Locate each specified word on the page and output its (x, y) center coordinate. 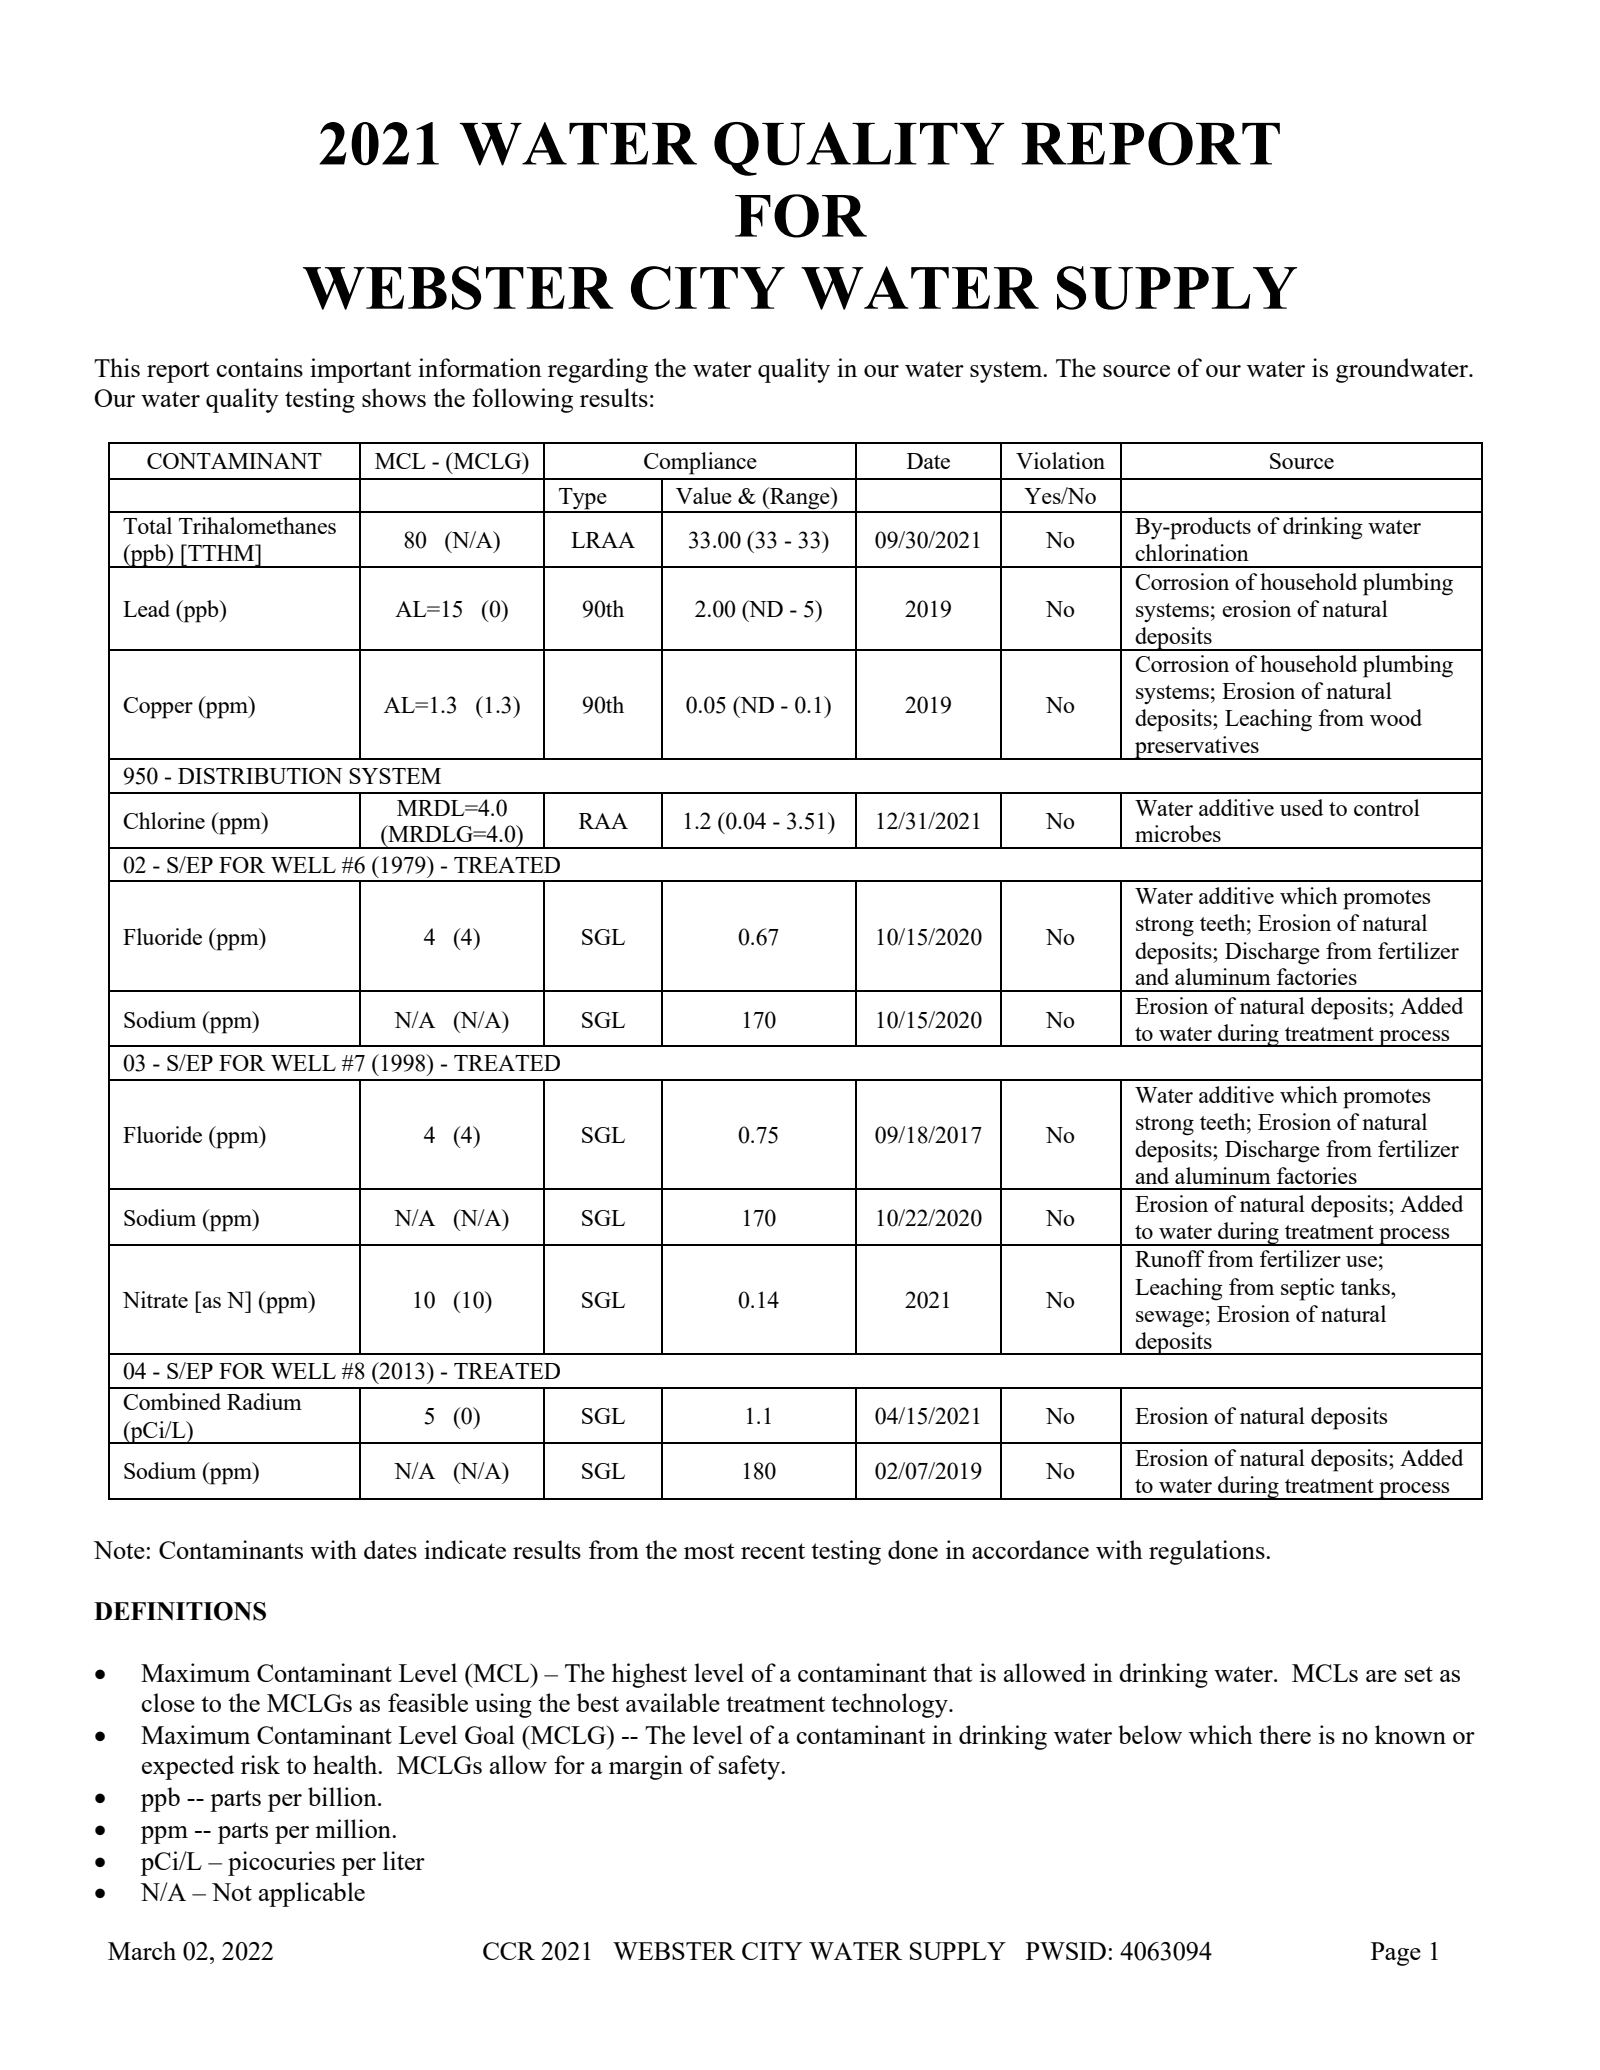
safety (751, 1767)
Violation (1060, 460)
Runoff (1169, 1258)
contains (259, 367)
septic (1307, 1289)
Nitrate (155, 1299)
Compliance (700, 463)
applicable (312, 1894)
